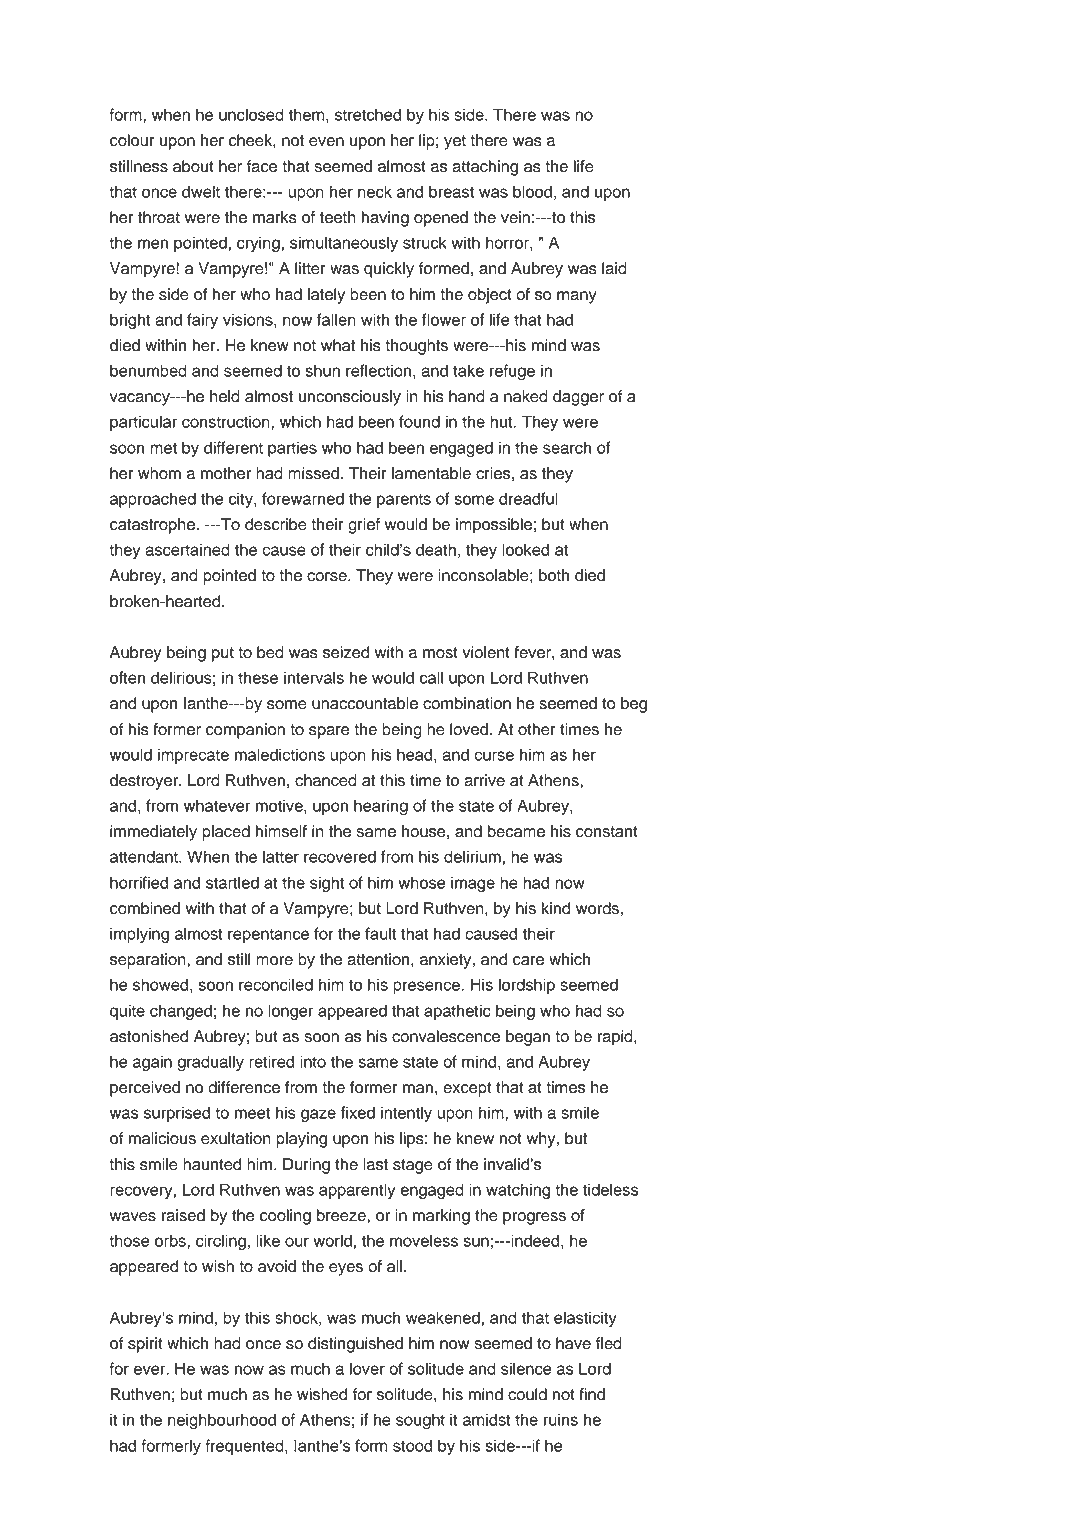  Describe the element at coordinates (193, 166) in the screenshot. I see `about` at that location.
